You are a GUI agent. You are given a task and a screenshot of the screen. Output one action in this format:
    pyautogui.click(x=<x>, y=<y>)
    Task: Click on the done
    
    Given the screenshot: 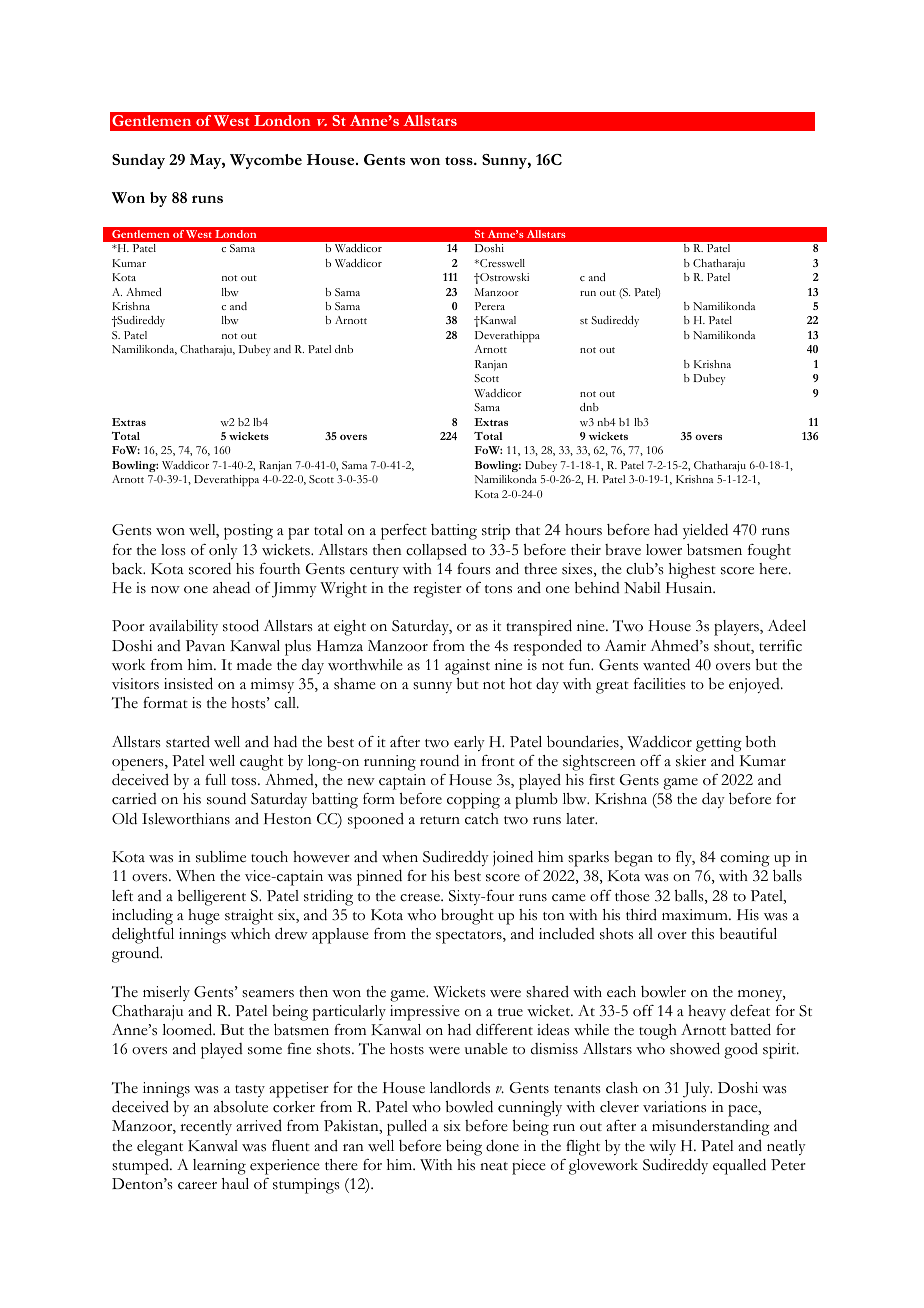 What is the action you would take?
    pyautogui.click(x=502, y=1145)
